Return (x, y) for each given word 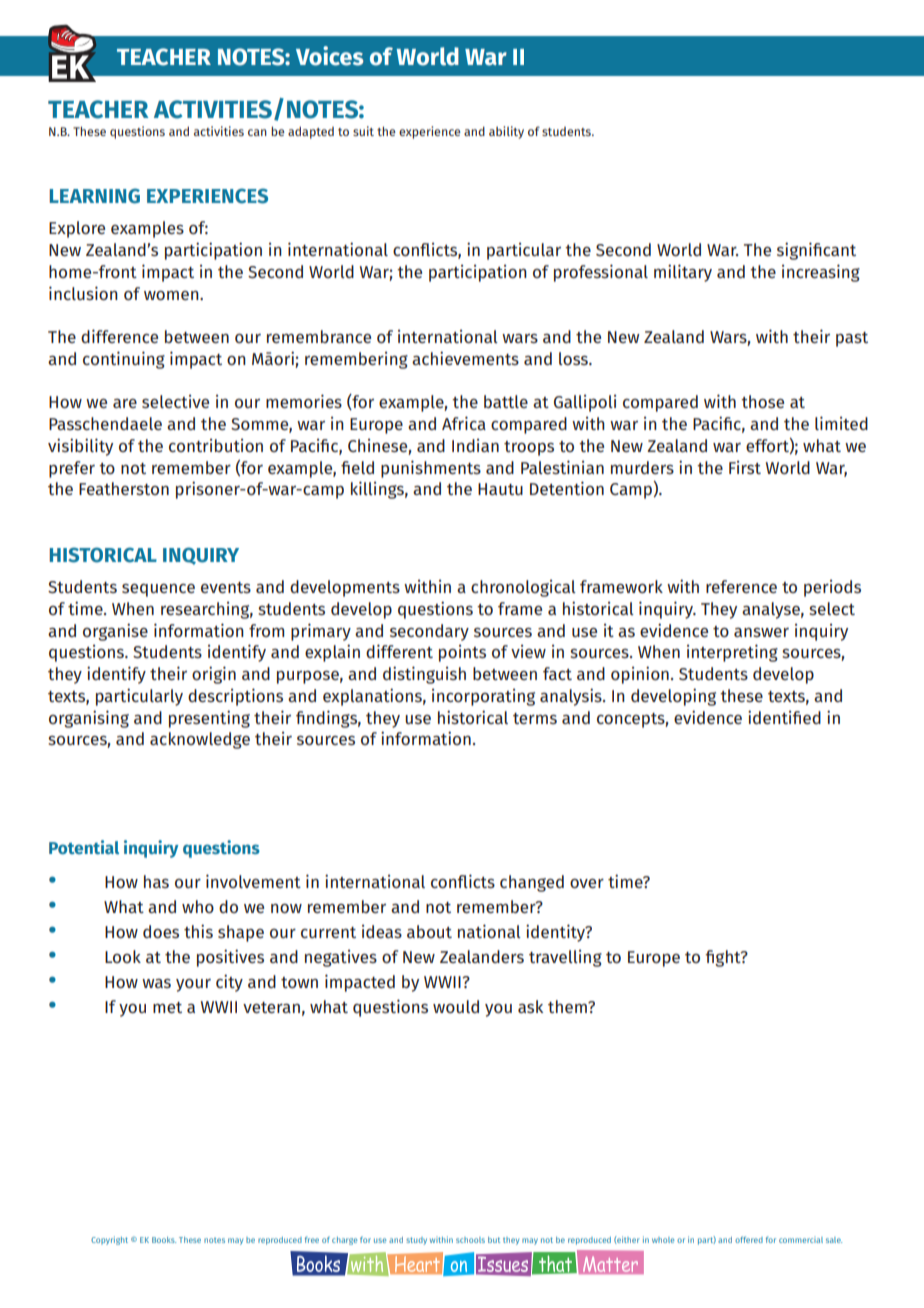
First (745, 467)
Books (164, 1240)
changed (532, 883)
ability (506, 132)
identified (784, 717)
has (156, 881)
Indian (475, 445)
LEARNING (95, 196)
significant (816, 251)
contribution (216, 445)
